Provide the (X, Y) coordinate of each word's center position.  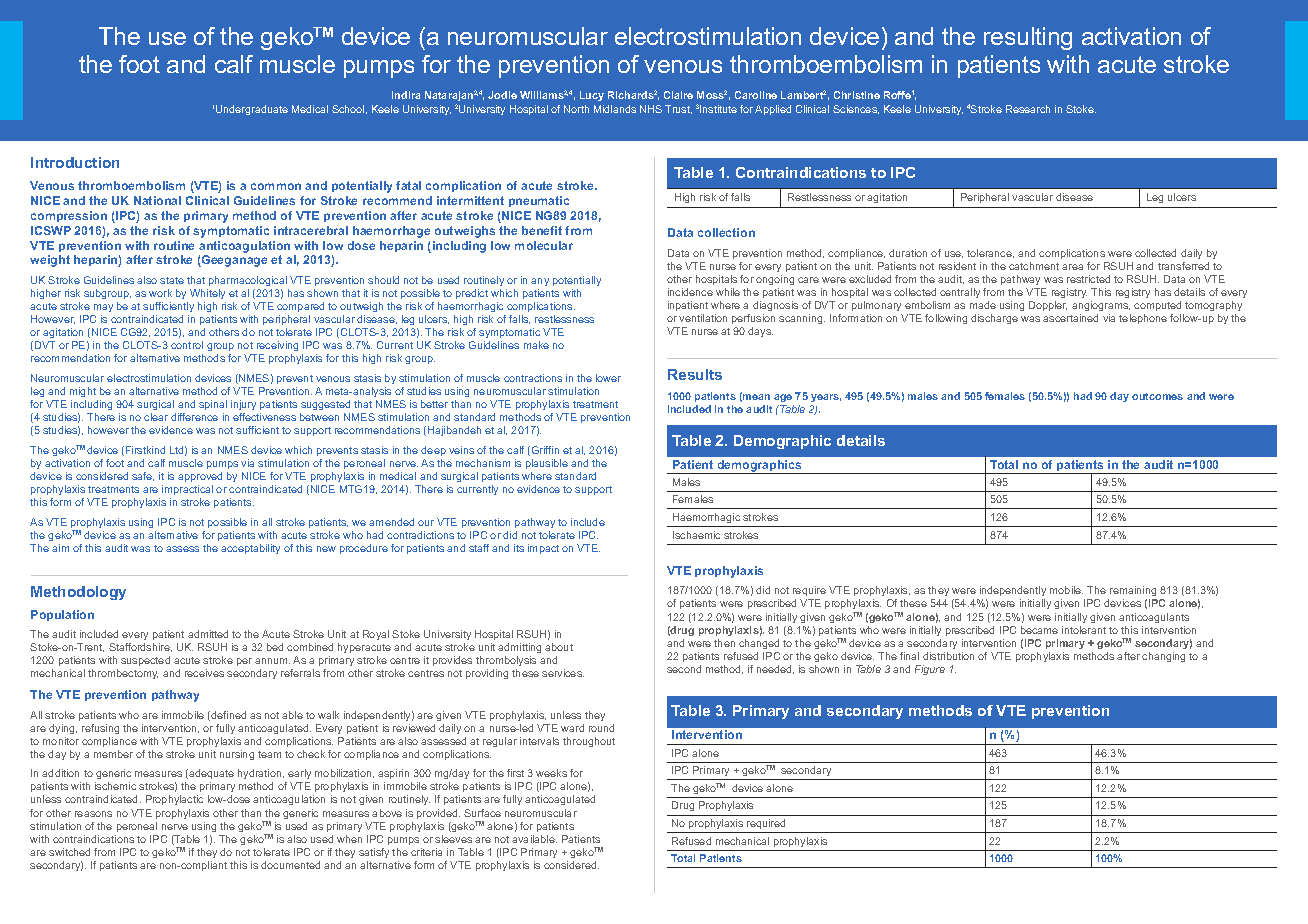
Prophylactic (174, 800)
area (1072, 267)
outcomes (1157, 396)
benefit (542, 230)
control (187, 345)
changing (1163, 657)
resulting (1028, 38)
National (157, 200)
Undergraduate (252, 110)
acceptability (250, 549)
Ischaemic (696, 535)
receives (204, 673)
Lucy (592, 96)
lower (608, 378)
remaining (1132, 593)
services (563, 673)
